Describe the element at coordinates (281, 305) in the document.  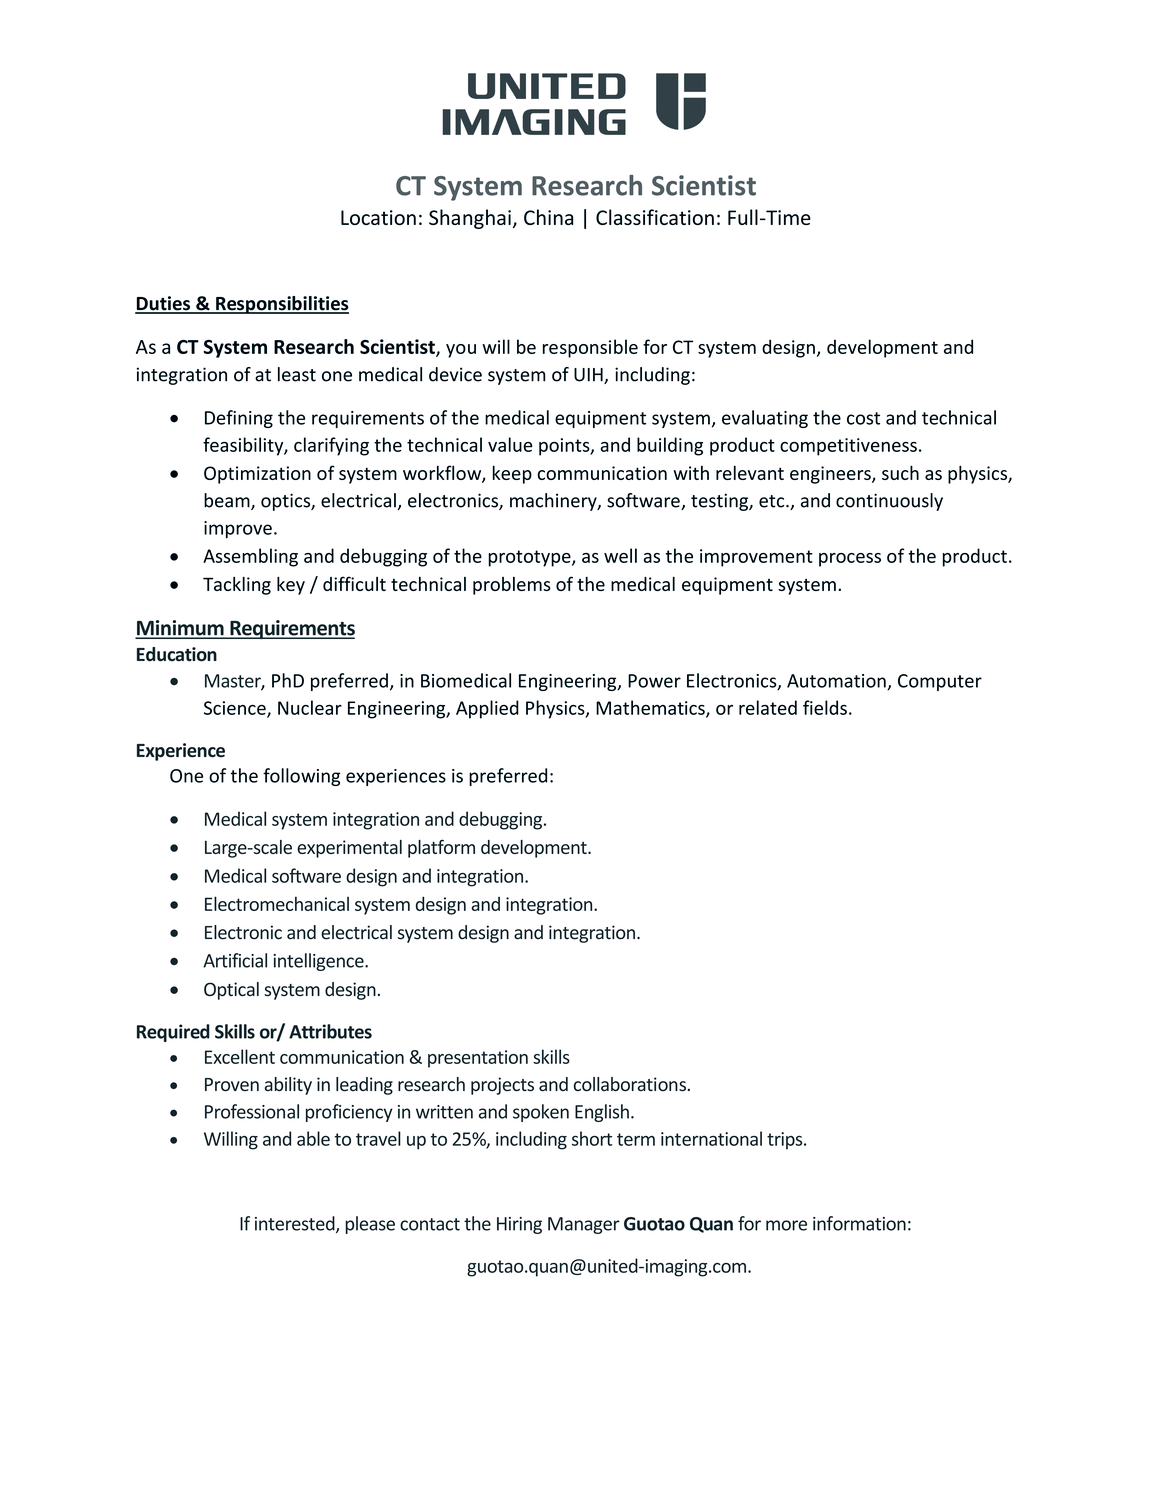
I see `Responsibilities` at that location.
